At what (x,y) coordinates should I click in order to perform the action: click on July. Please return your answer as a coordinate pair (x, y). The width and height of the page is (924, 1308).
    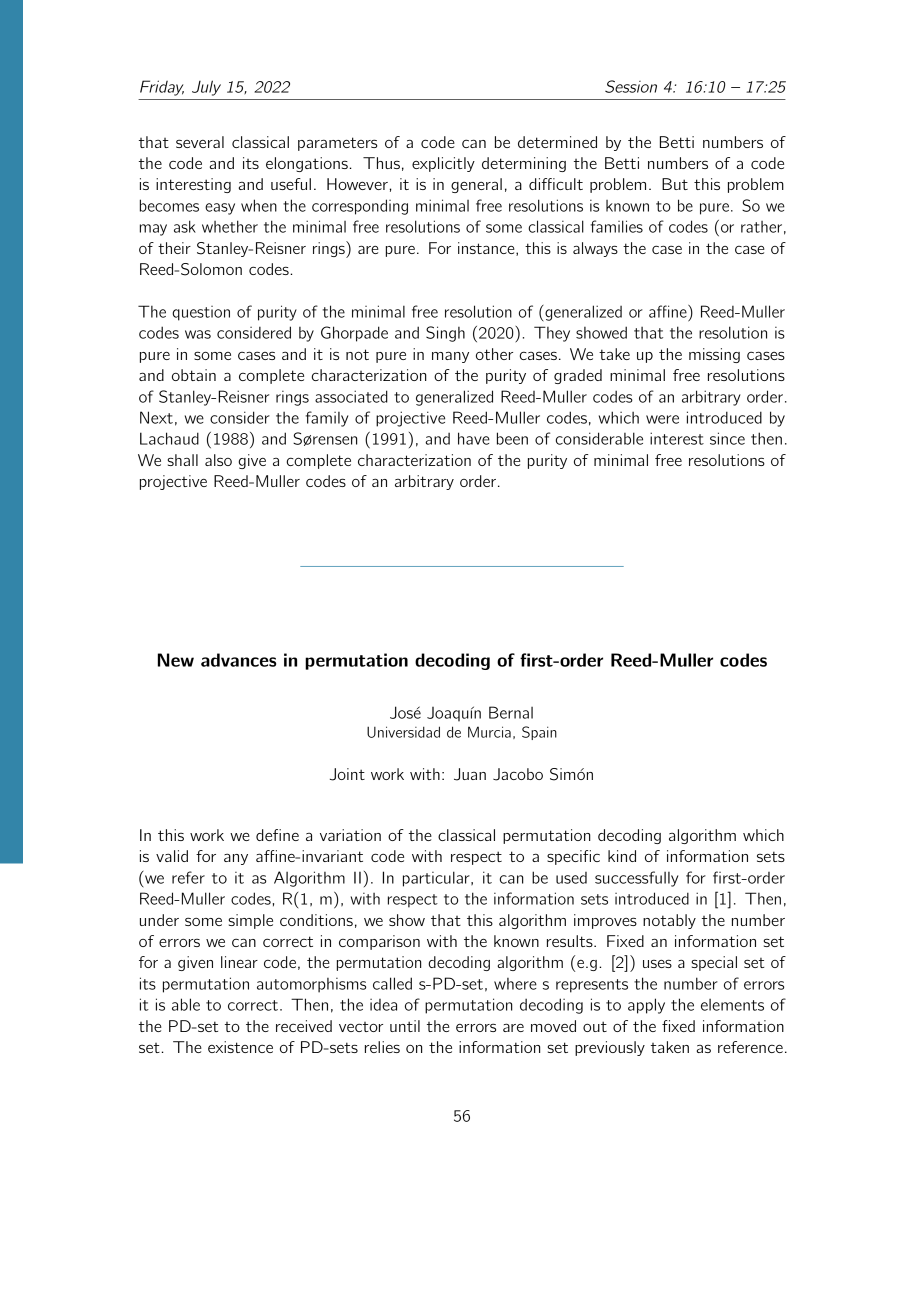
    Looking at the image, I should click on (206, 88).
